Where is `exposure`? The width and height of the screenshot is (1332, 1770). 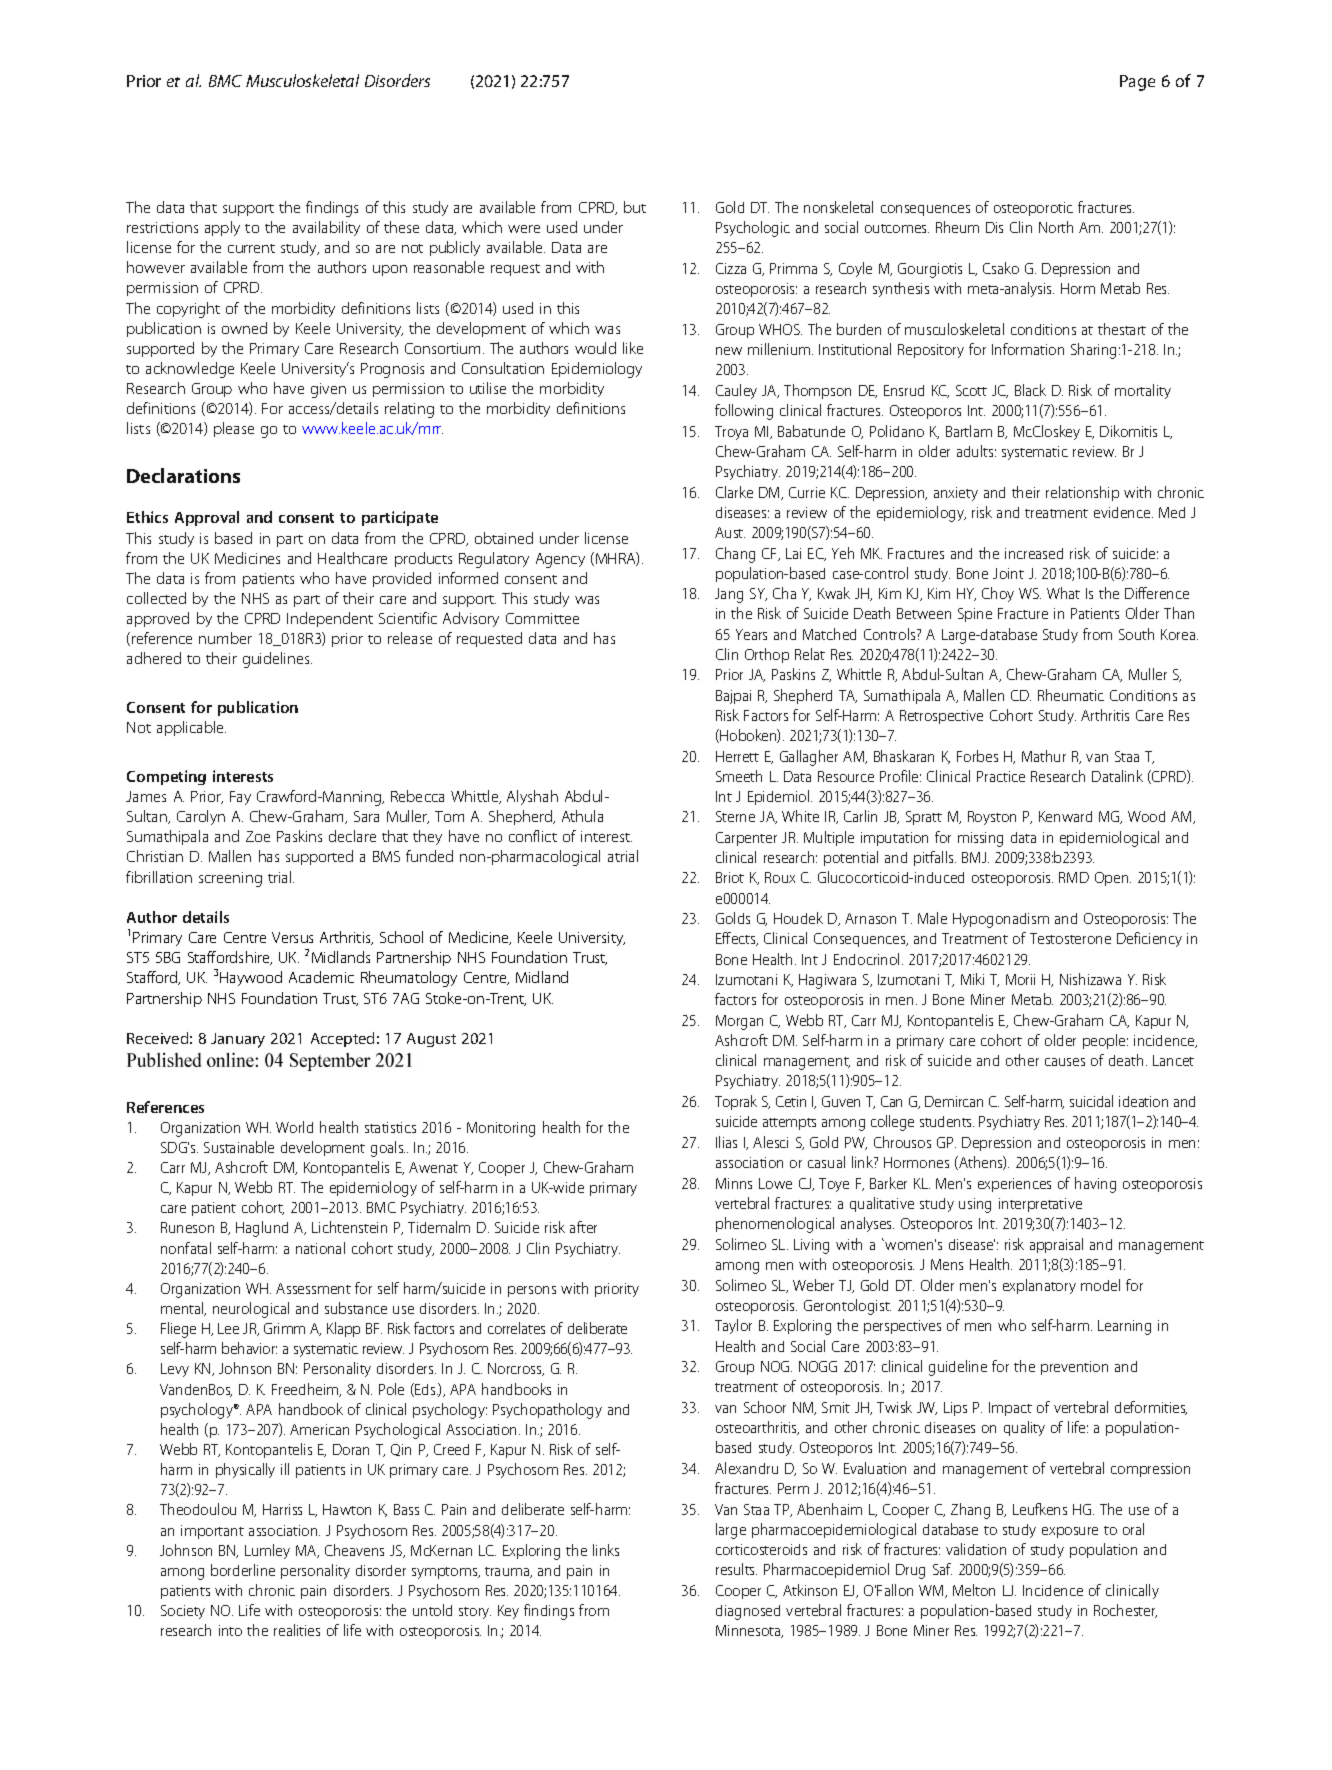
exposure is located at coordinates (1070, 1532).
